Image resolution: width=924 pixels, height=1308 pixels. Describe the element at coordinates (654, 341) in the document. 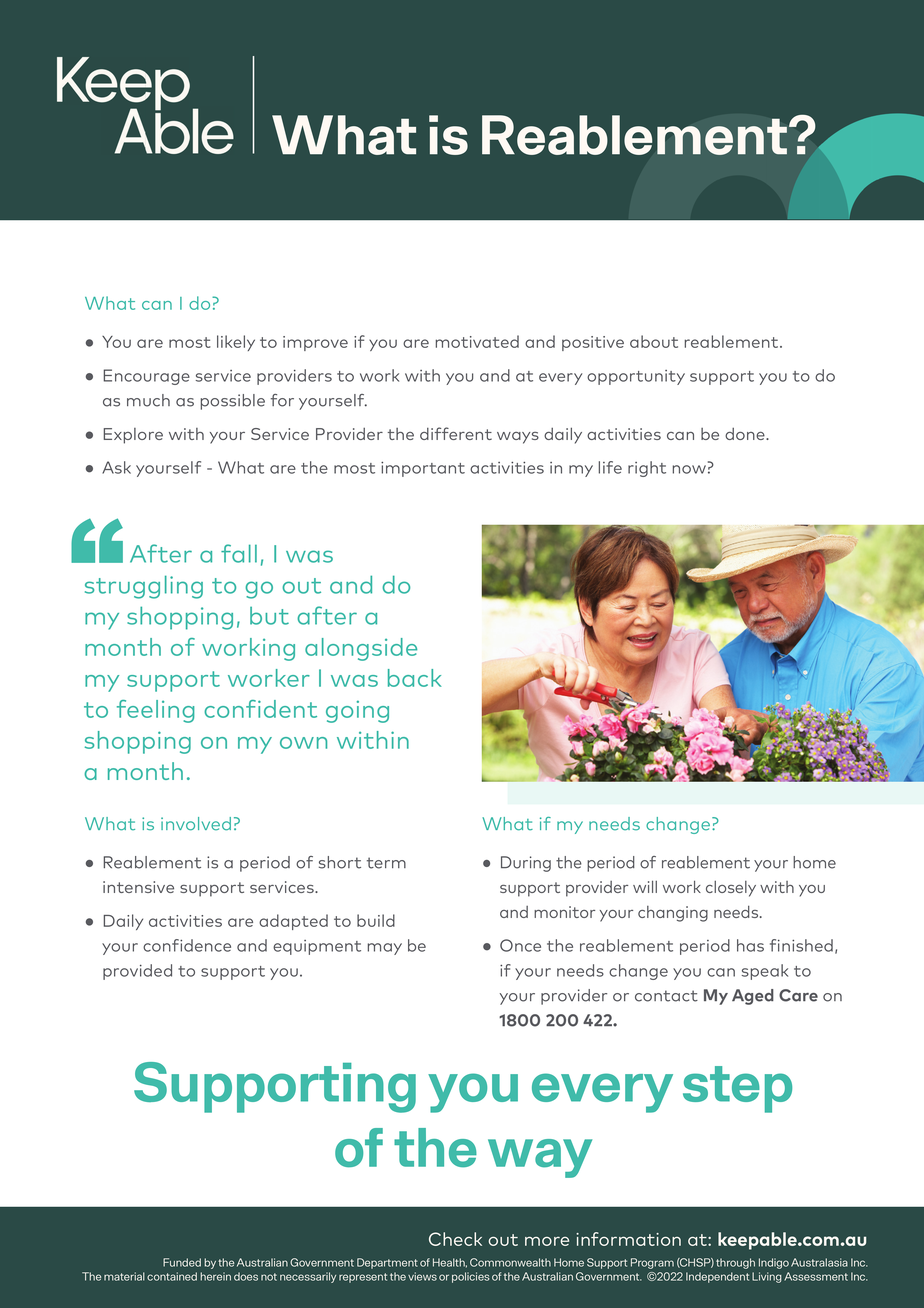

I see `about` at that location.
